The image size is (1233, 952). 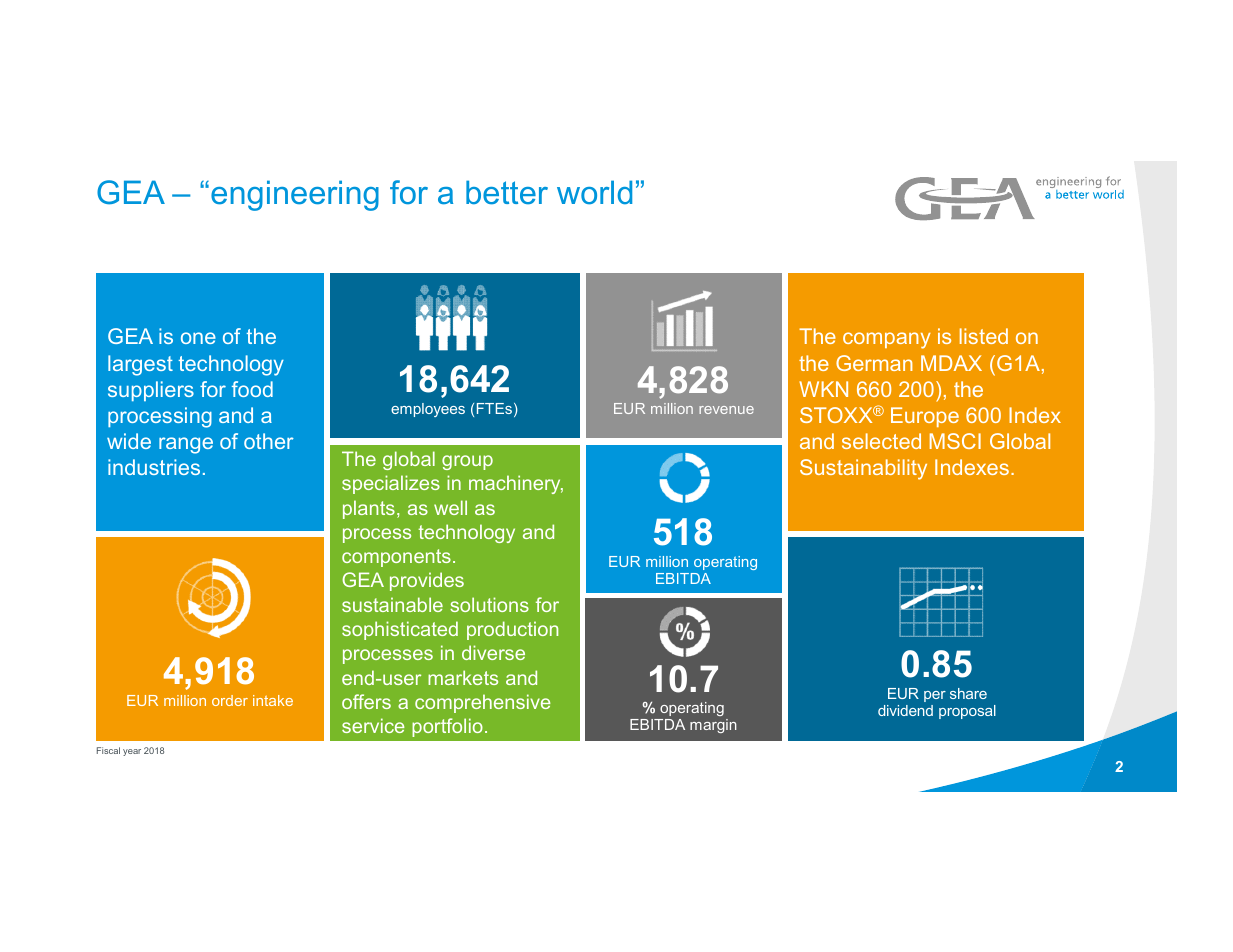 I want to click on portfolio, so click(x=447, y=727).
